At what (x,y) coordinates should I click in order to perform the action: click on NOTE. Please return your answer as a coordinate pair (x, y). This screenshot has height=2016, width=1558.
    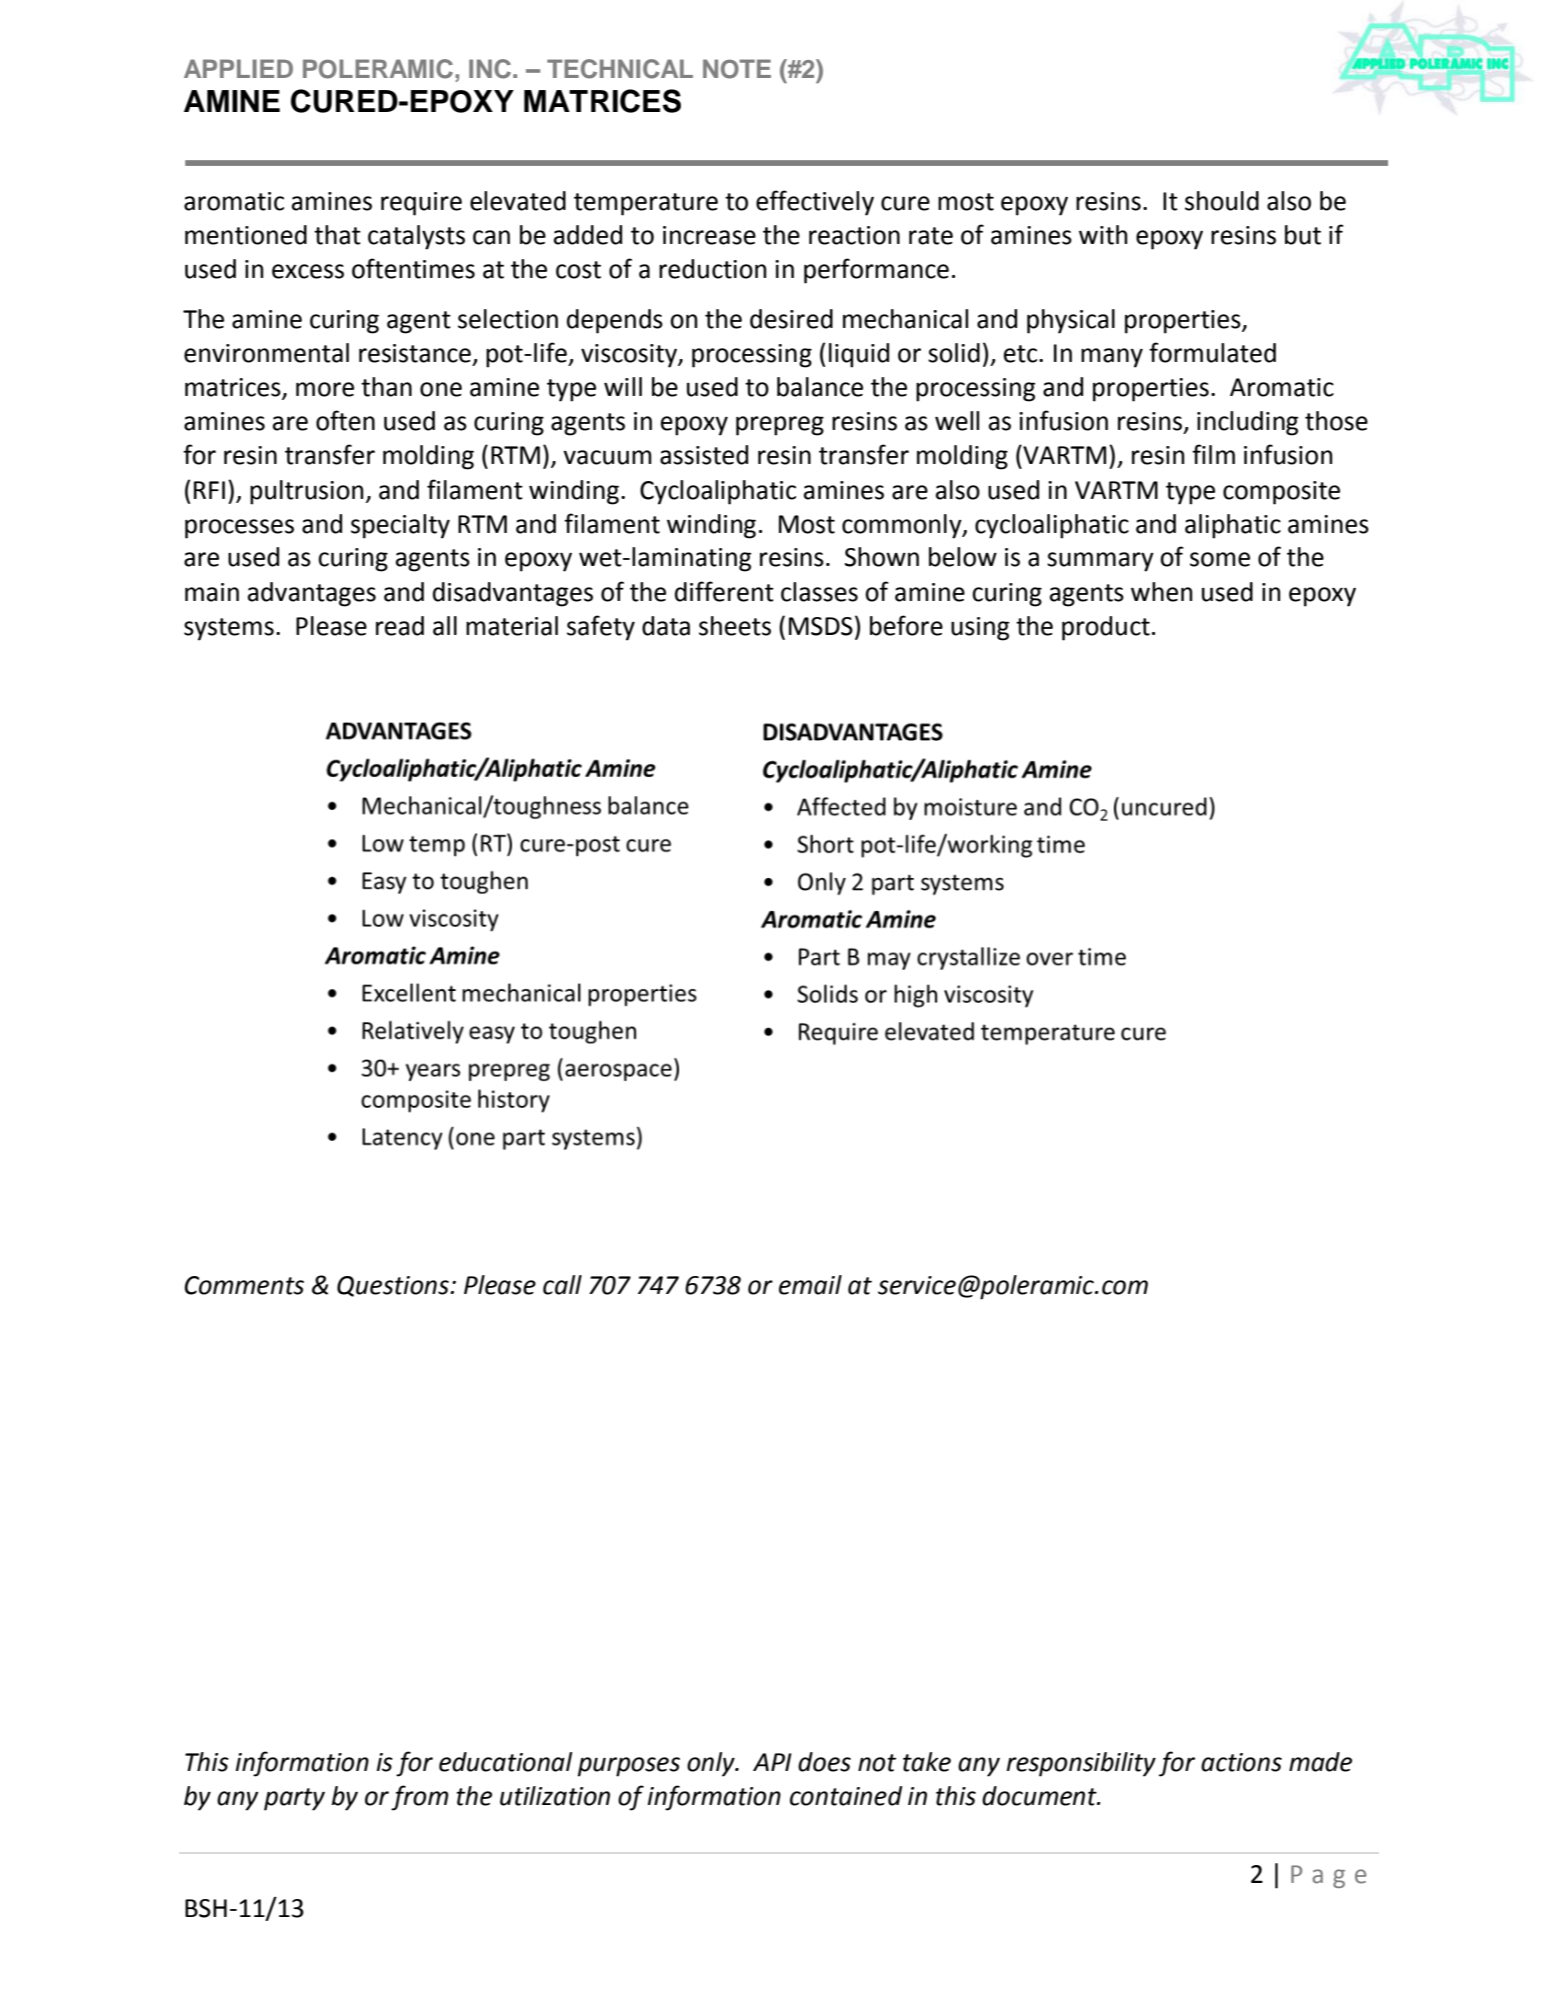
    Looking at the image, I should click on (737, 69).
